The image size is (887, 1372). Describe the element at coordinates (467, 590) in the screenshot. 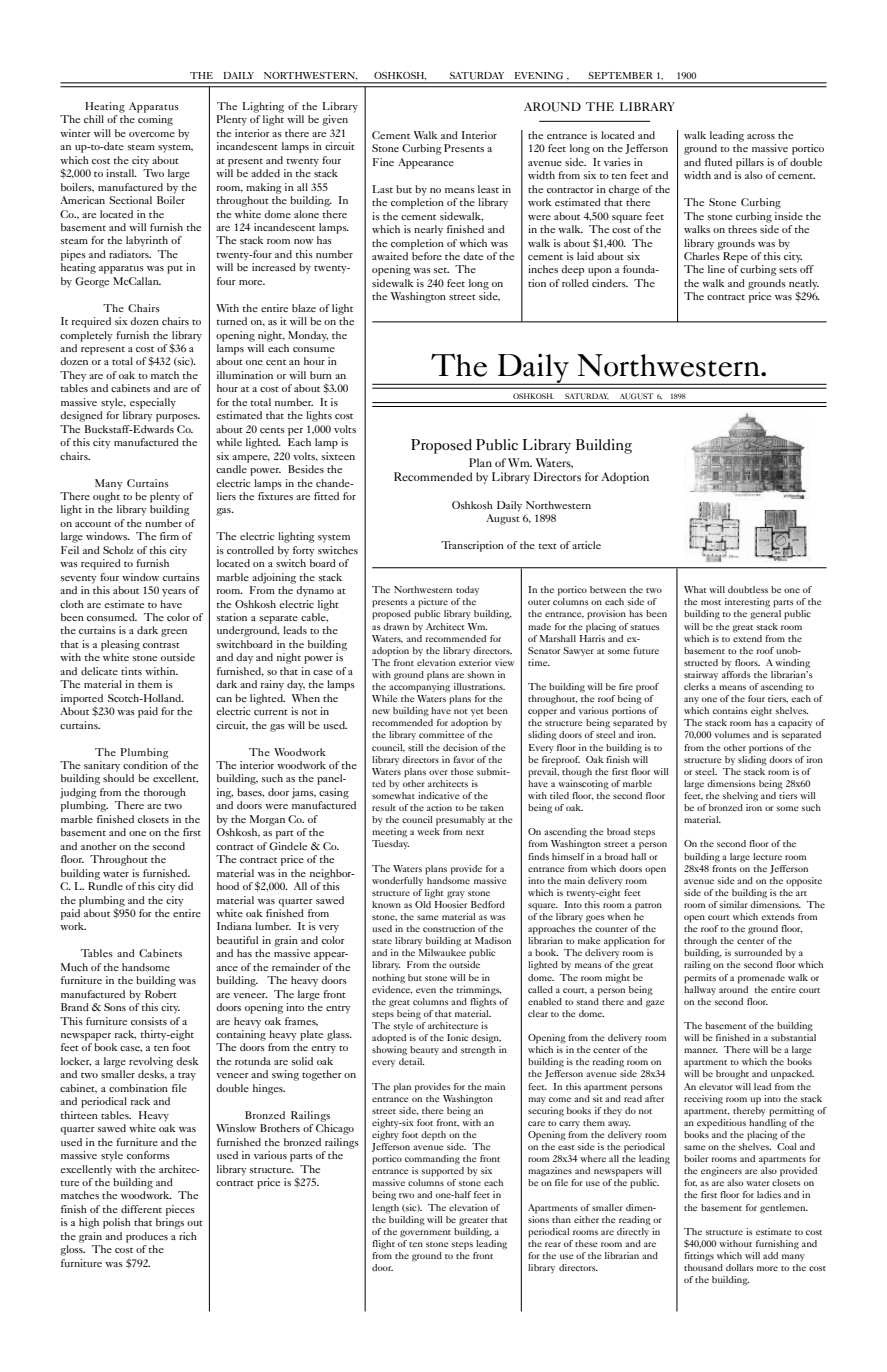

I see `today` at that location.
